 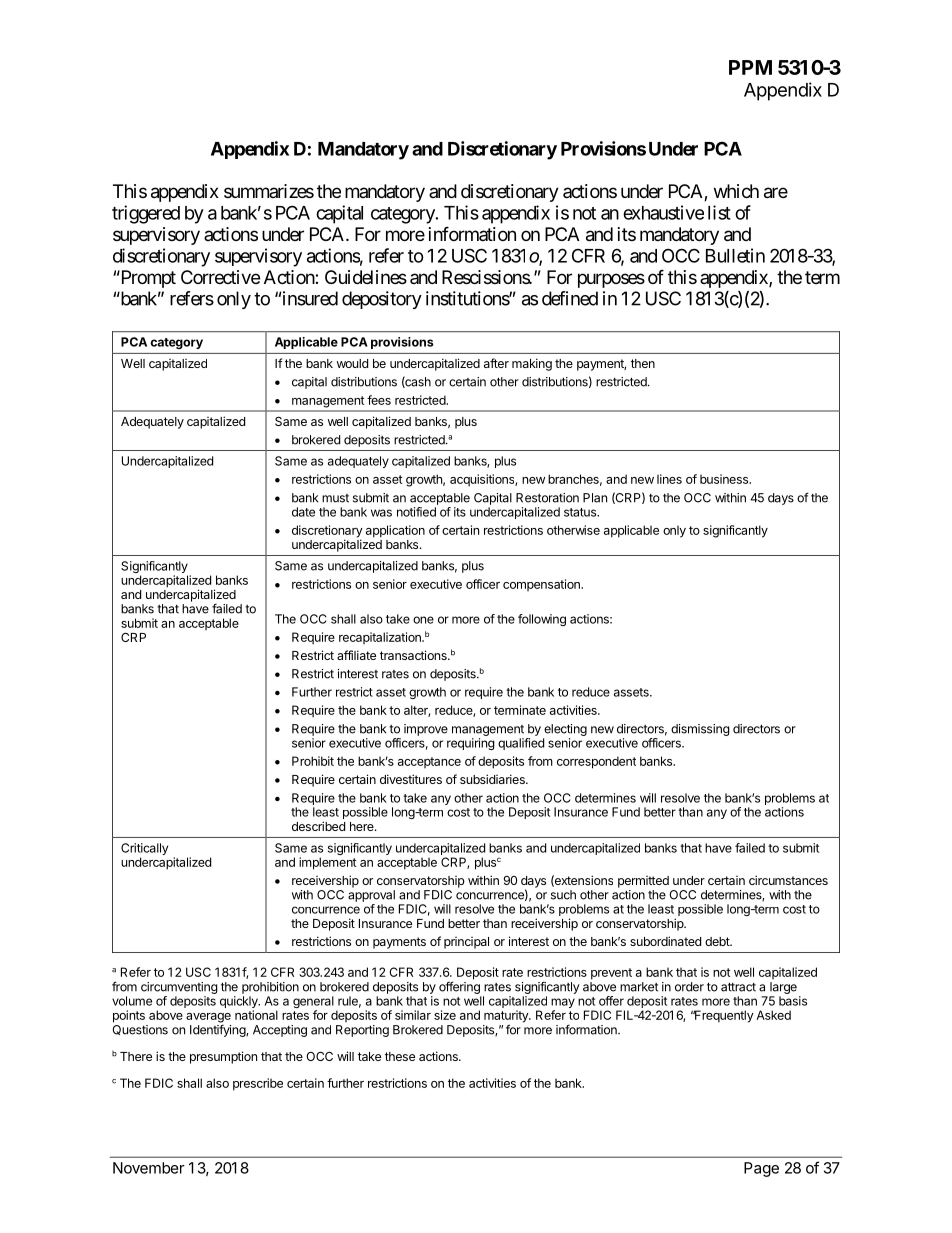 What do you see at coordinates (700, 730) in the screenshot?
I see `dismissing` at bounding box center [700, 730].
